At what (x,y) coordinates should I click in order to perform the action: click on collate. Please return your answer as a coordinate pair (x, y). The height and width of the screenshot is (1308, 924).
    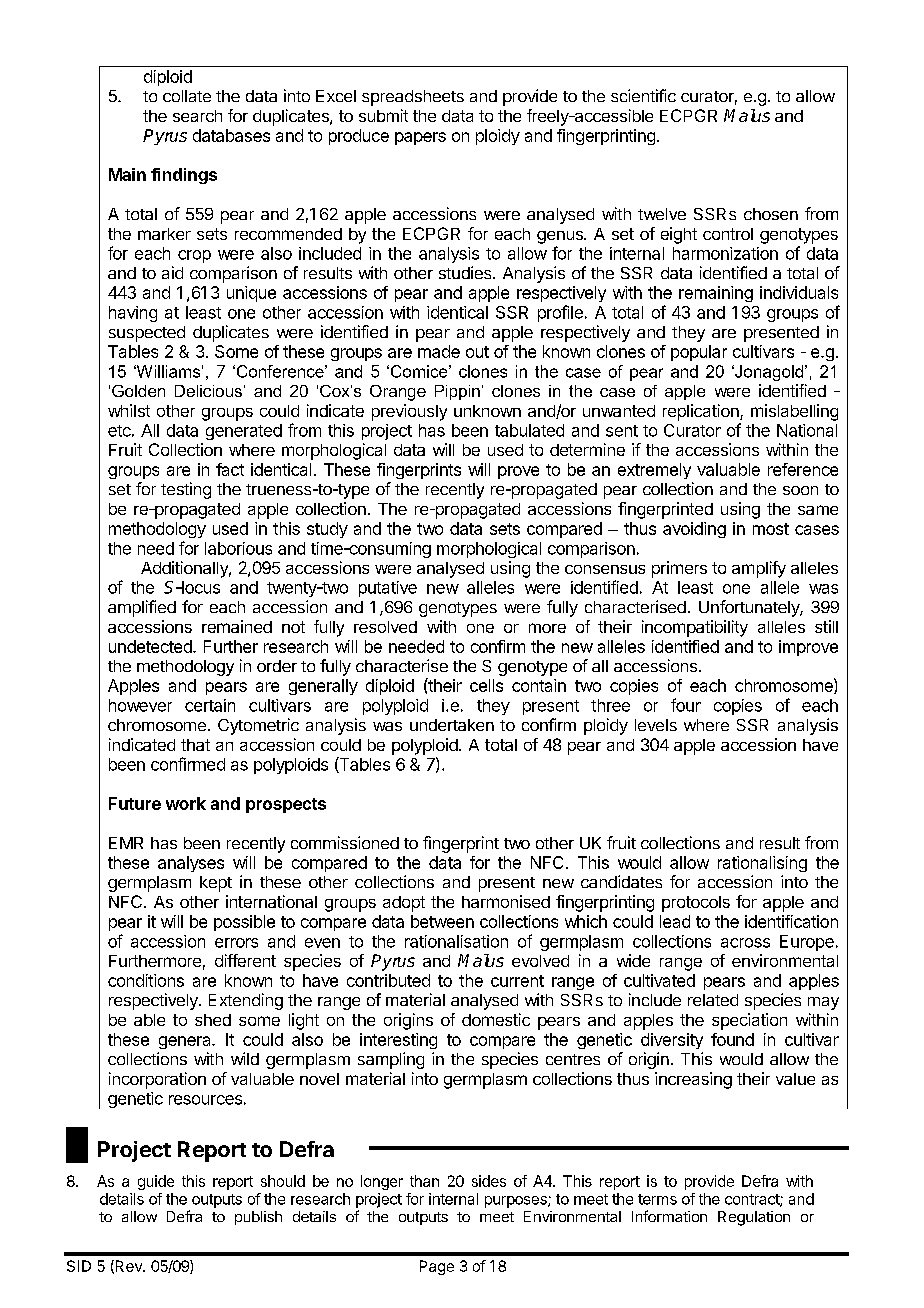
    Looking at the image, I should click on (187, 96).
